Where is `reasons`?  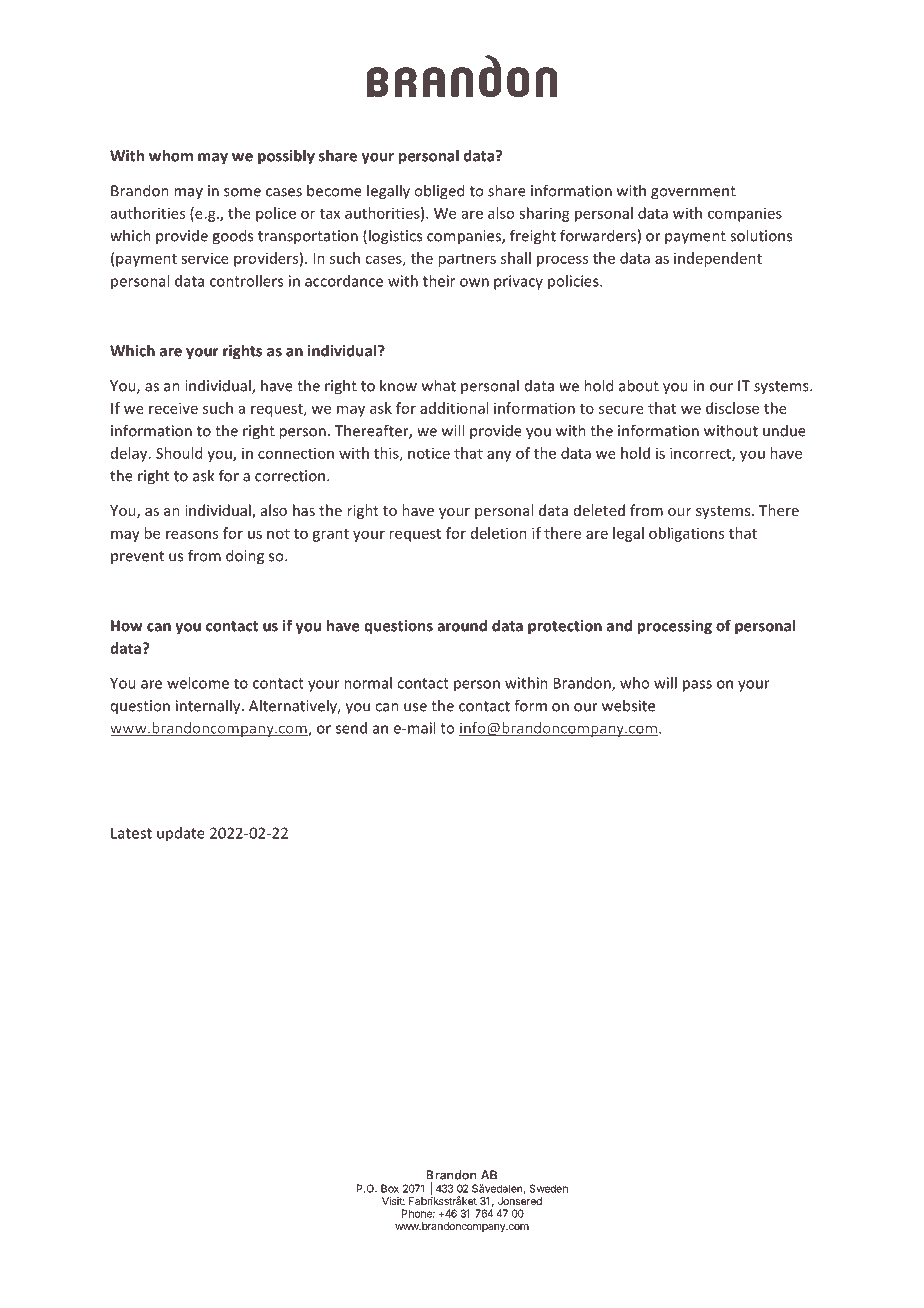
reasons is located at coordinates (192, 534).
